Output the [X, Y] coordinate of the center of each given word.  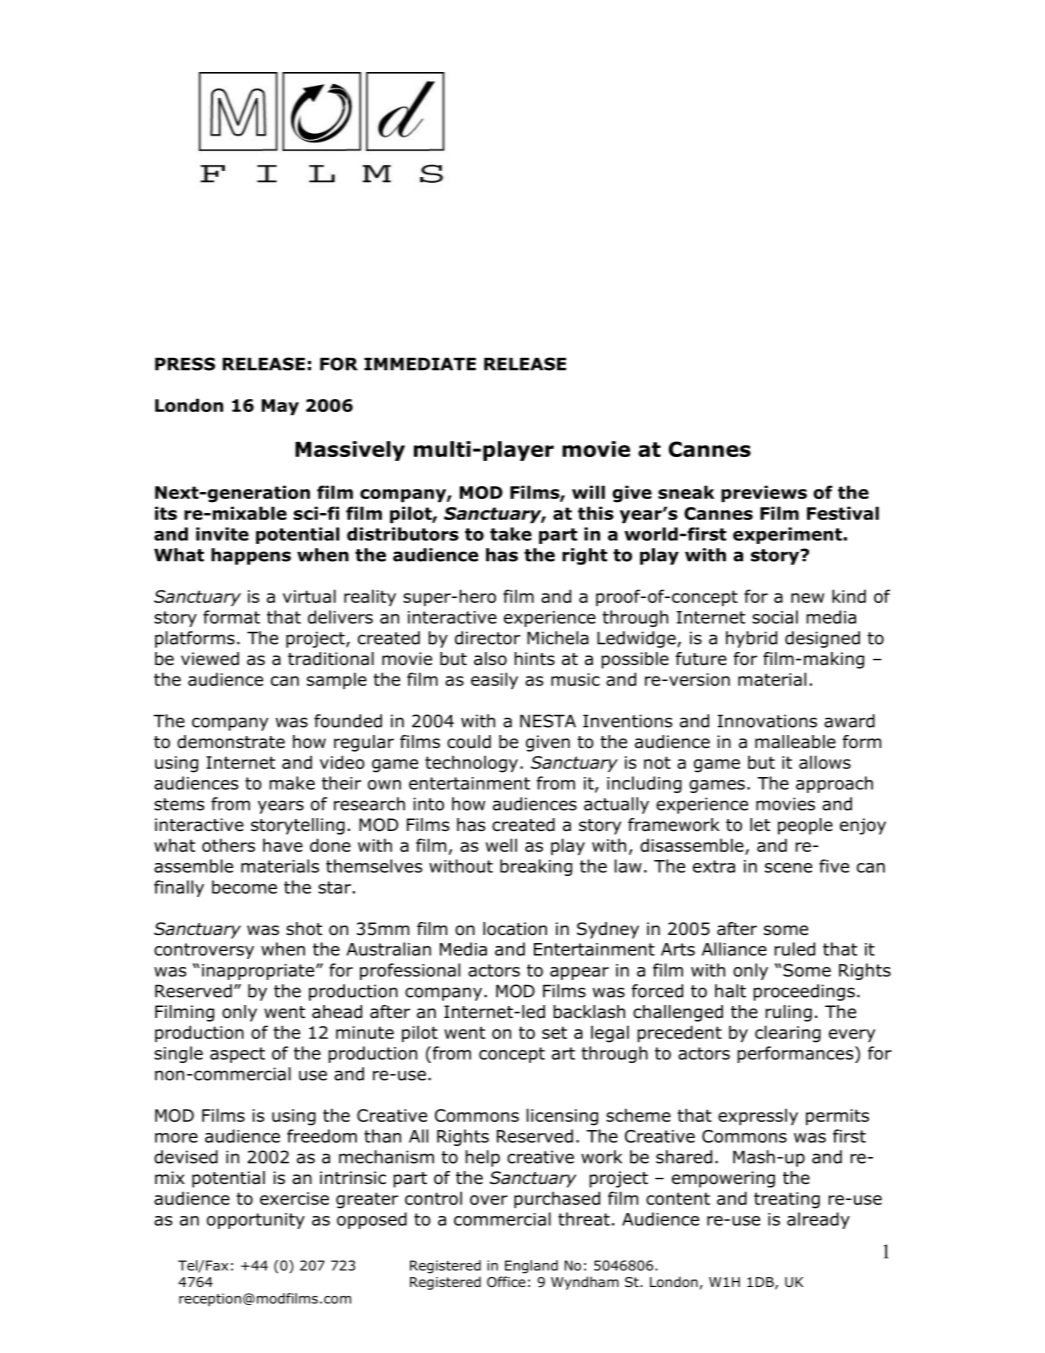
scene [788, 868]
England [531, 1267]
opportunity [256, 1221]
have [283, 845]
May [280, 407]
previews [764, 493]
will [588, 492]
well [501, 845]
